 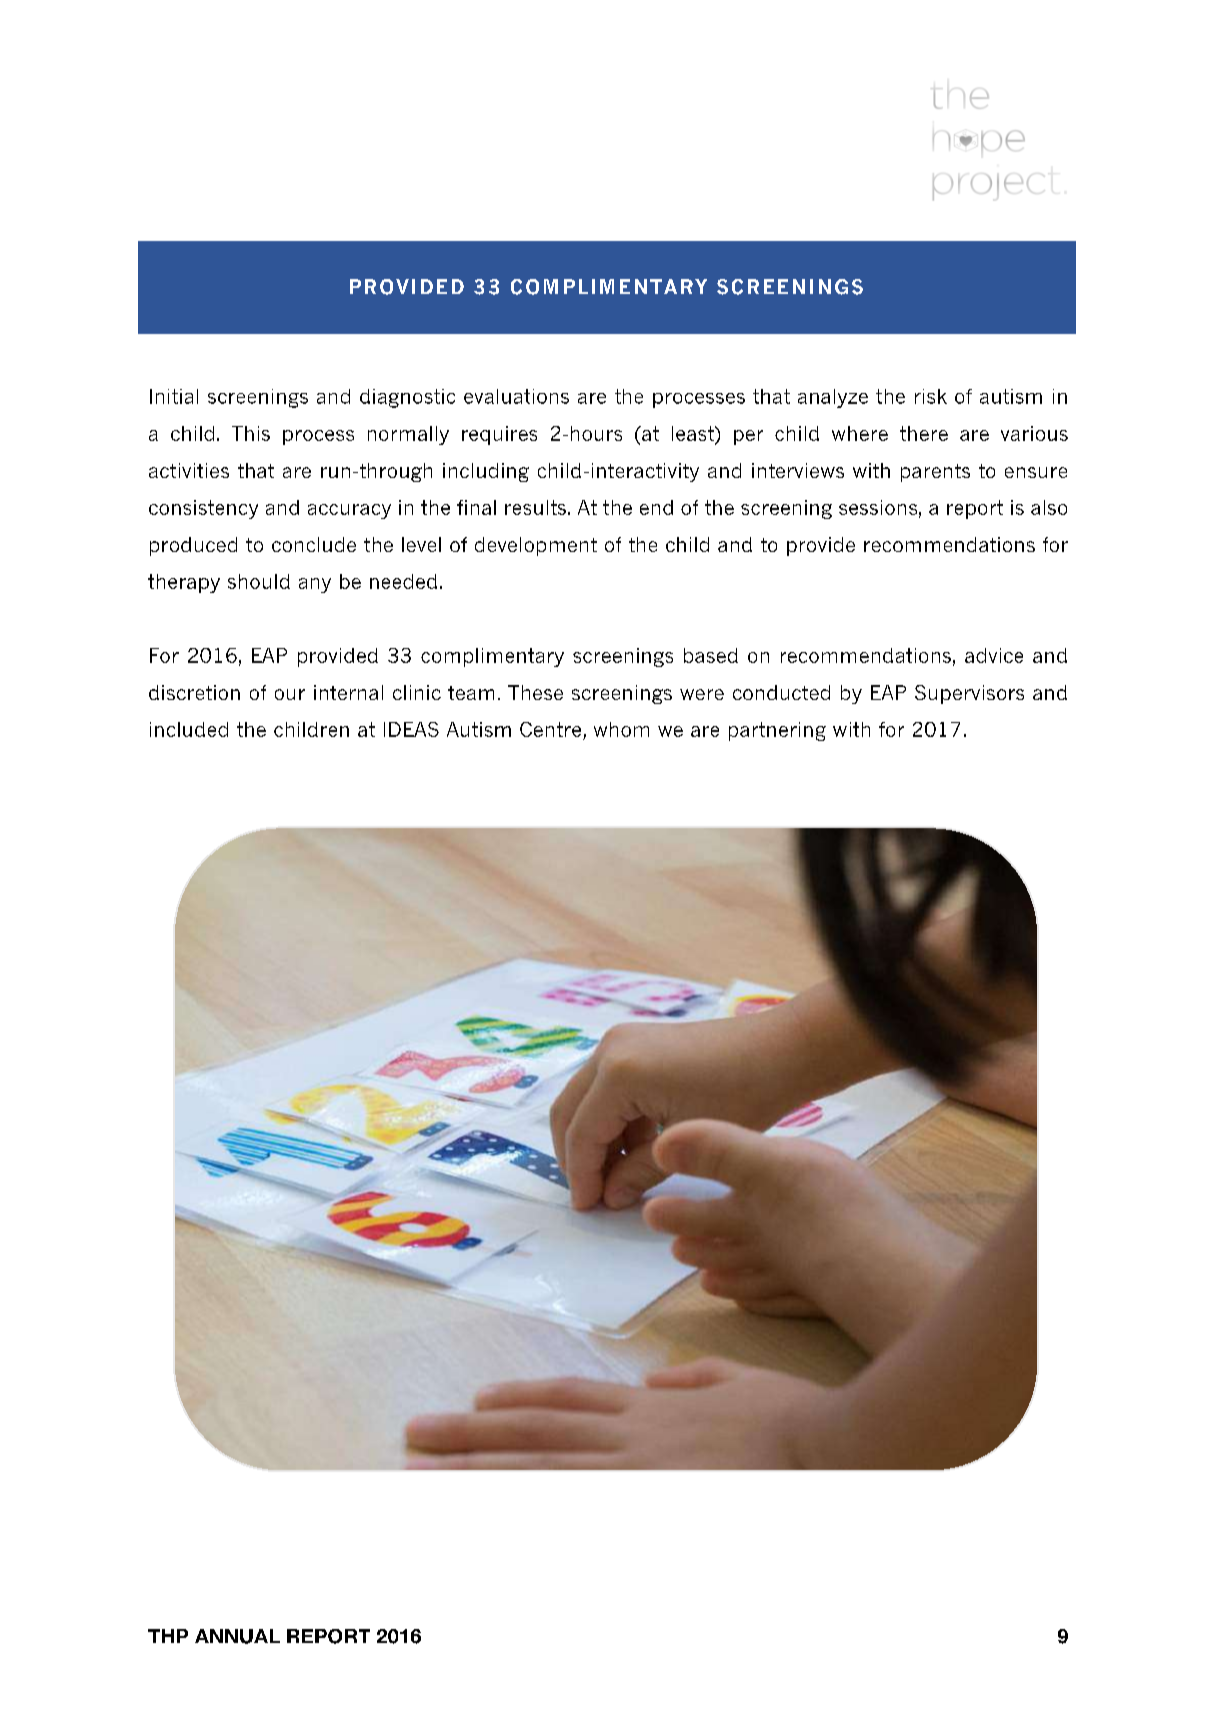 I want to click on least, so click(x=694, y=433).
